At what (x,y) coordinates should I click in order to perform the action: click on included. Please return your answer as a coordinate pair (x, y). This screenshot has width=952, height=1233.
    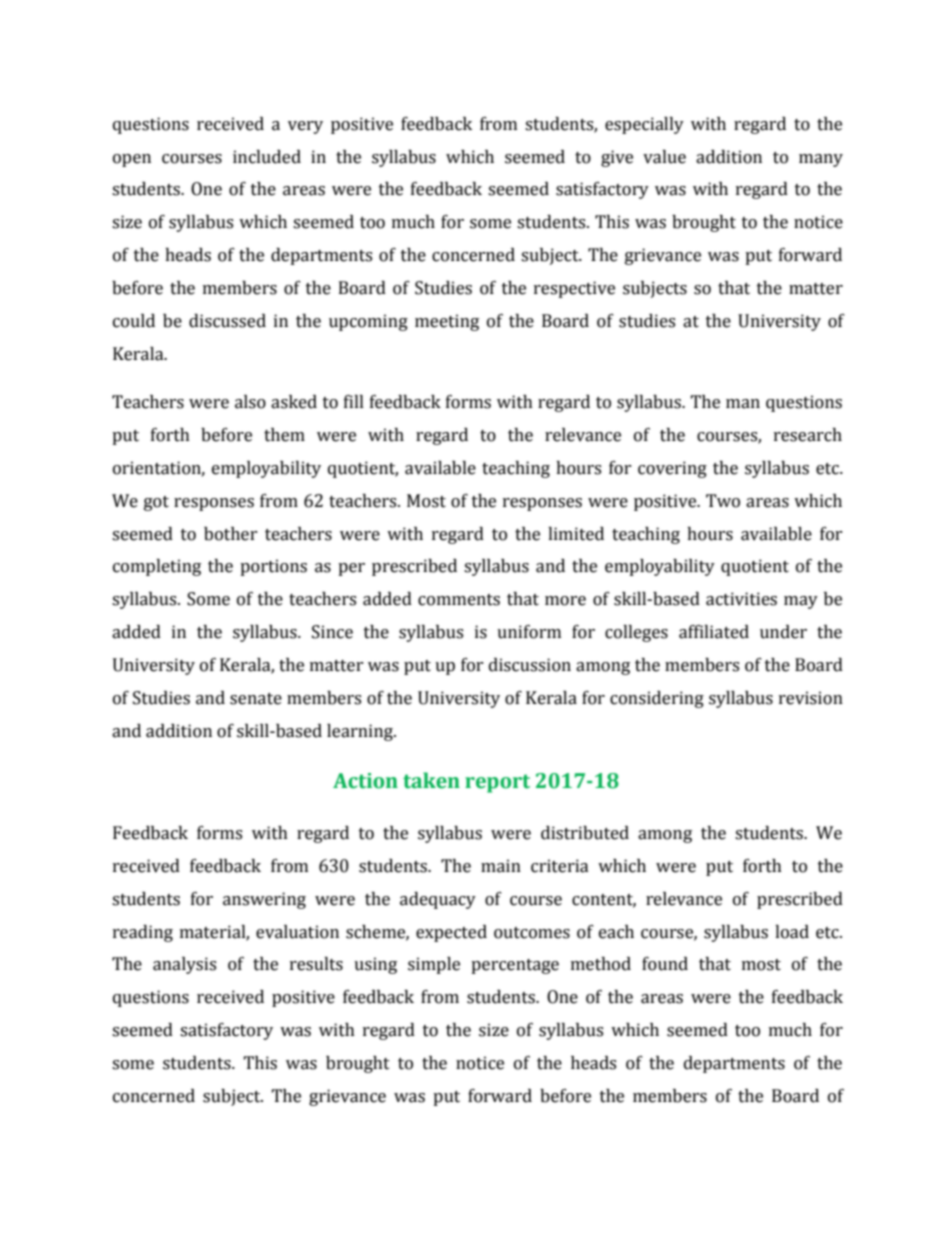
    Looking at the image, I should click on (267, 157).
